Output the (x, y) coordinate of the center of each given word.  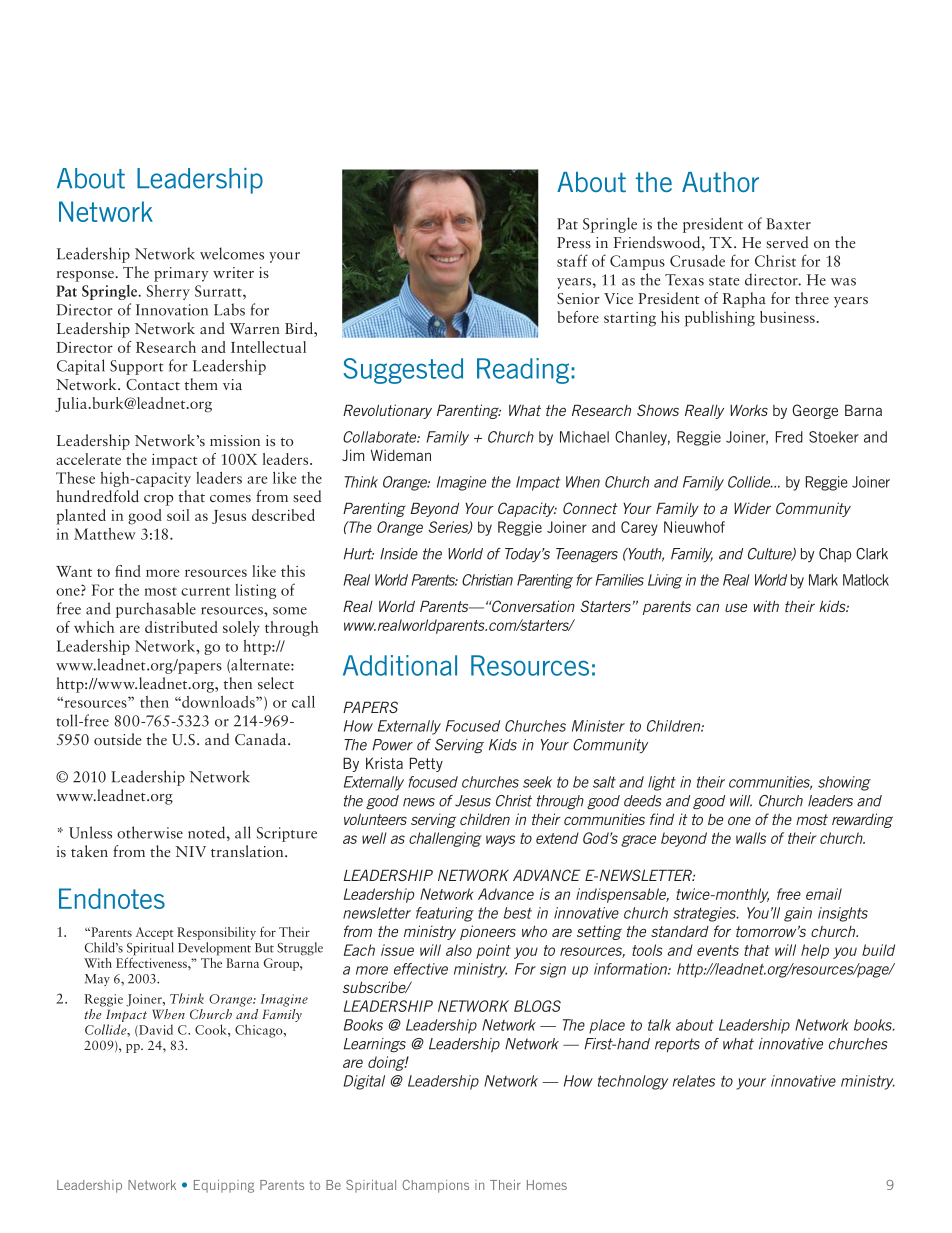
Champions (435, 1186)
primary (181, 274)
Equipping (224, 1186)
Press (574, 242)
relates (694, 1081)
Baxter (788, 224)
